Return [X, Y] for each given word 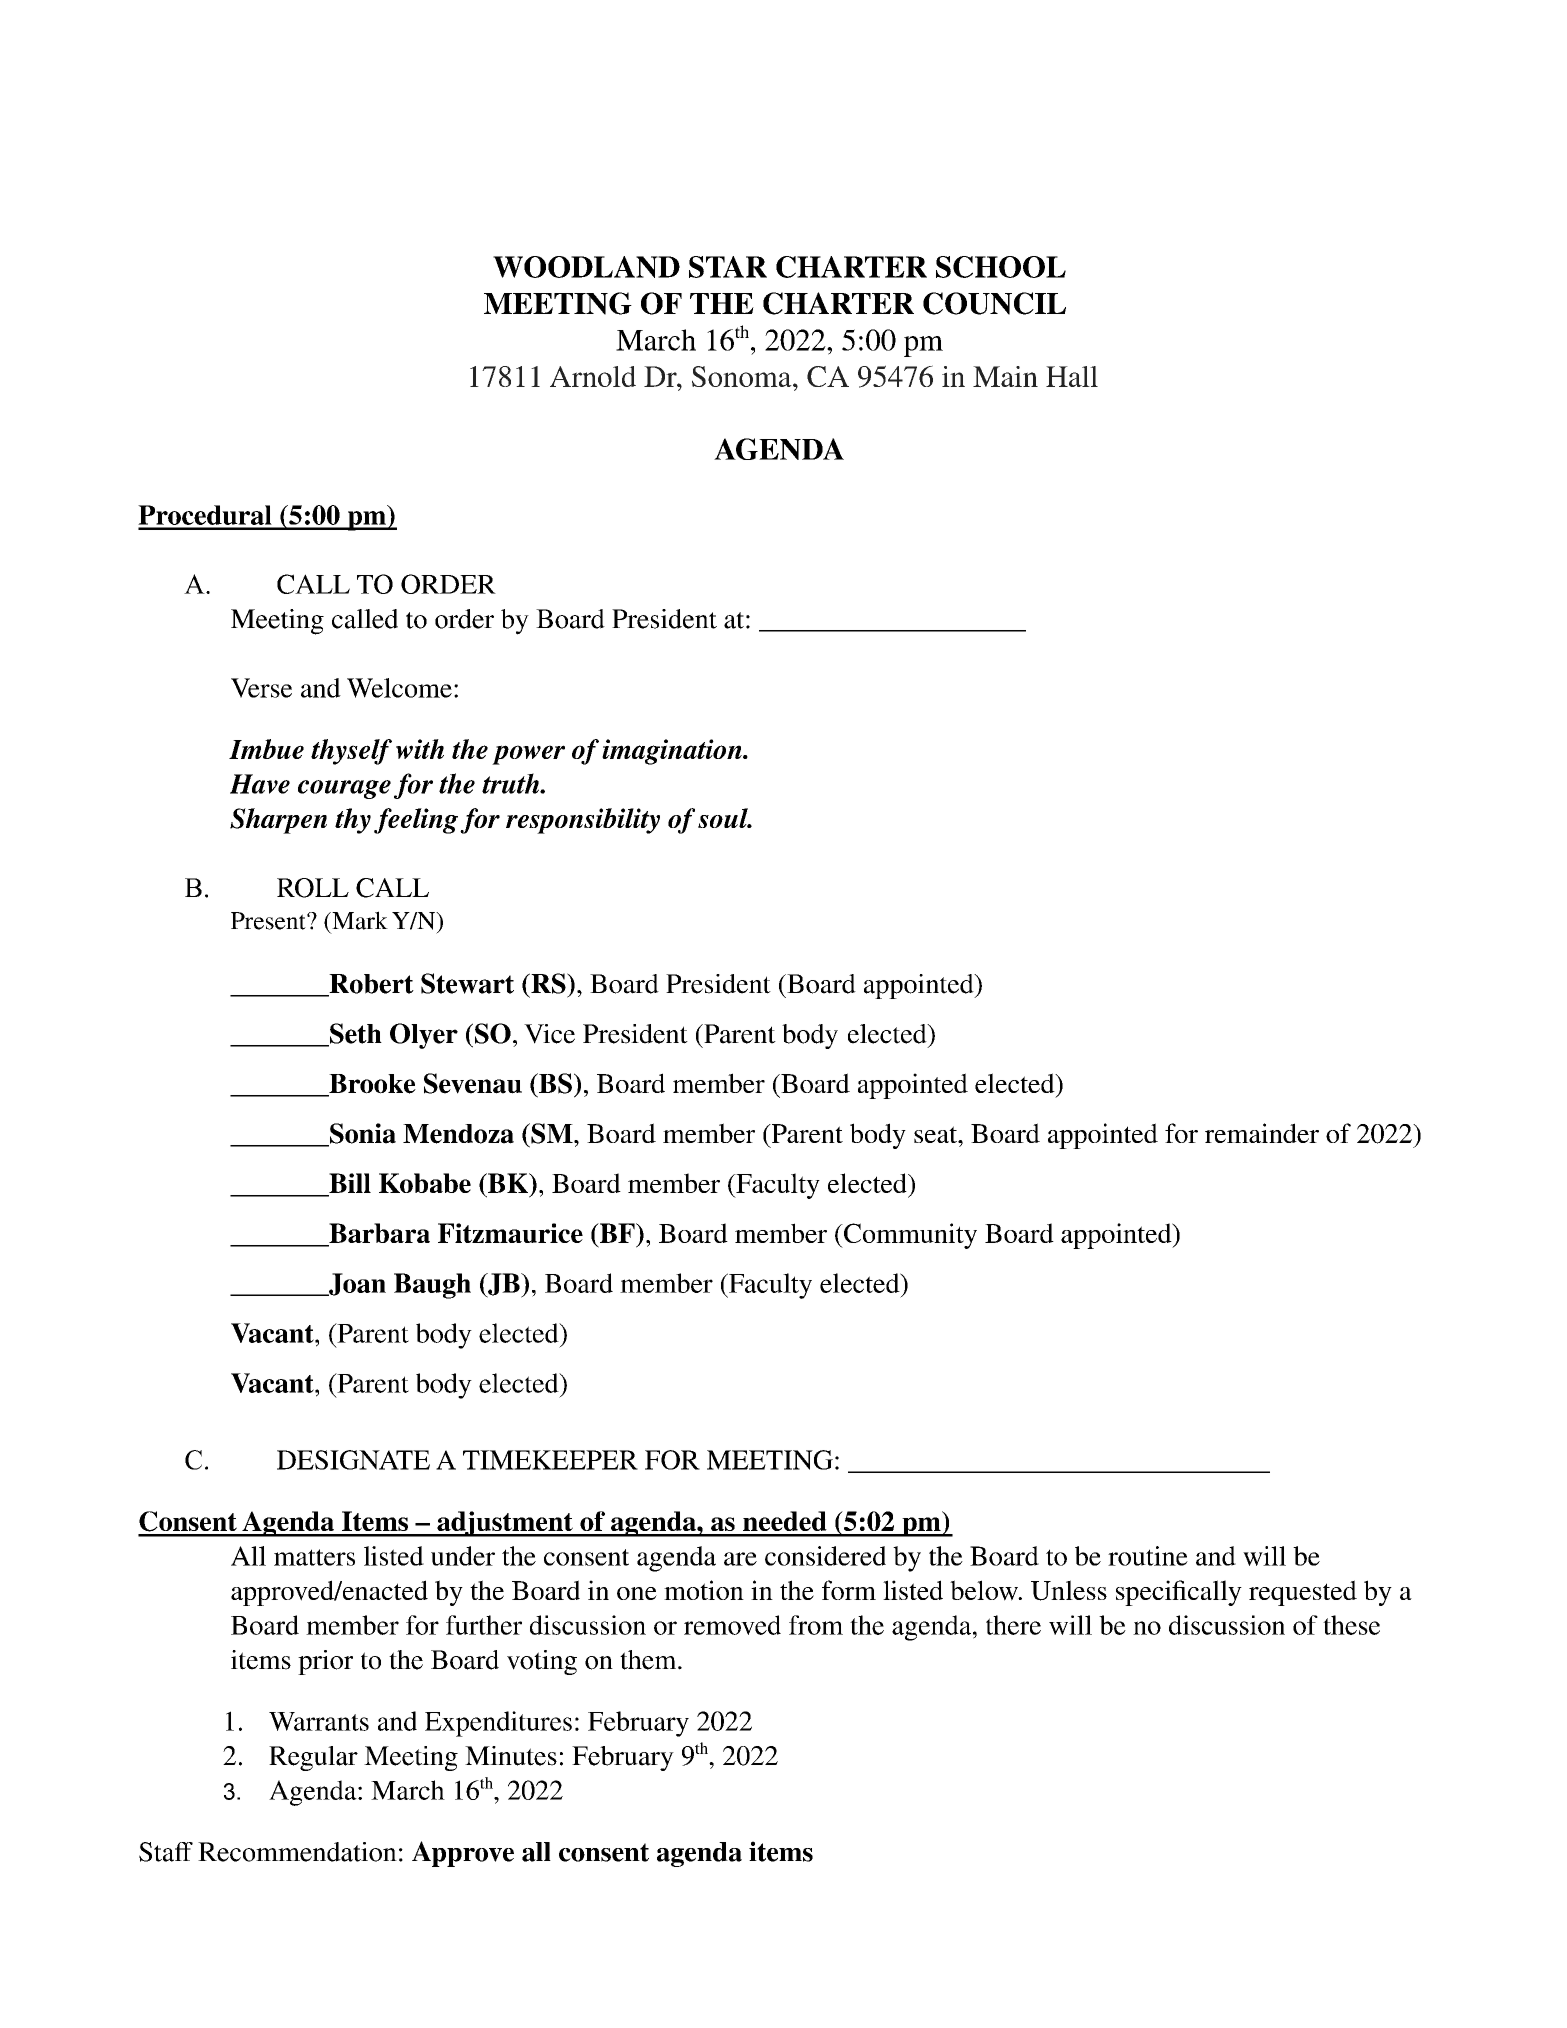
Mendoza [458, 1134]
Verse [261, 688]
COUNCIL [994, 303]
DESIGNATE [353, 1460]
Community [909, 1236]
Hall [1072, 376]
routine [1148, 1556]
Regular [313, 1758]
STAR [728, 267]
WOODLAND [586, 267]
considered [825, 1556]
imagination [673, 752]
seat [937, 1134]
